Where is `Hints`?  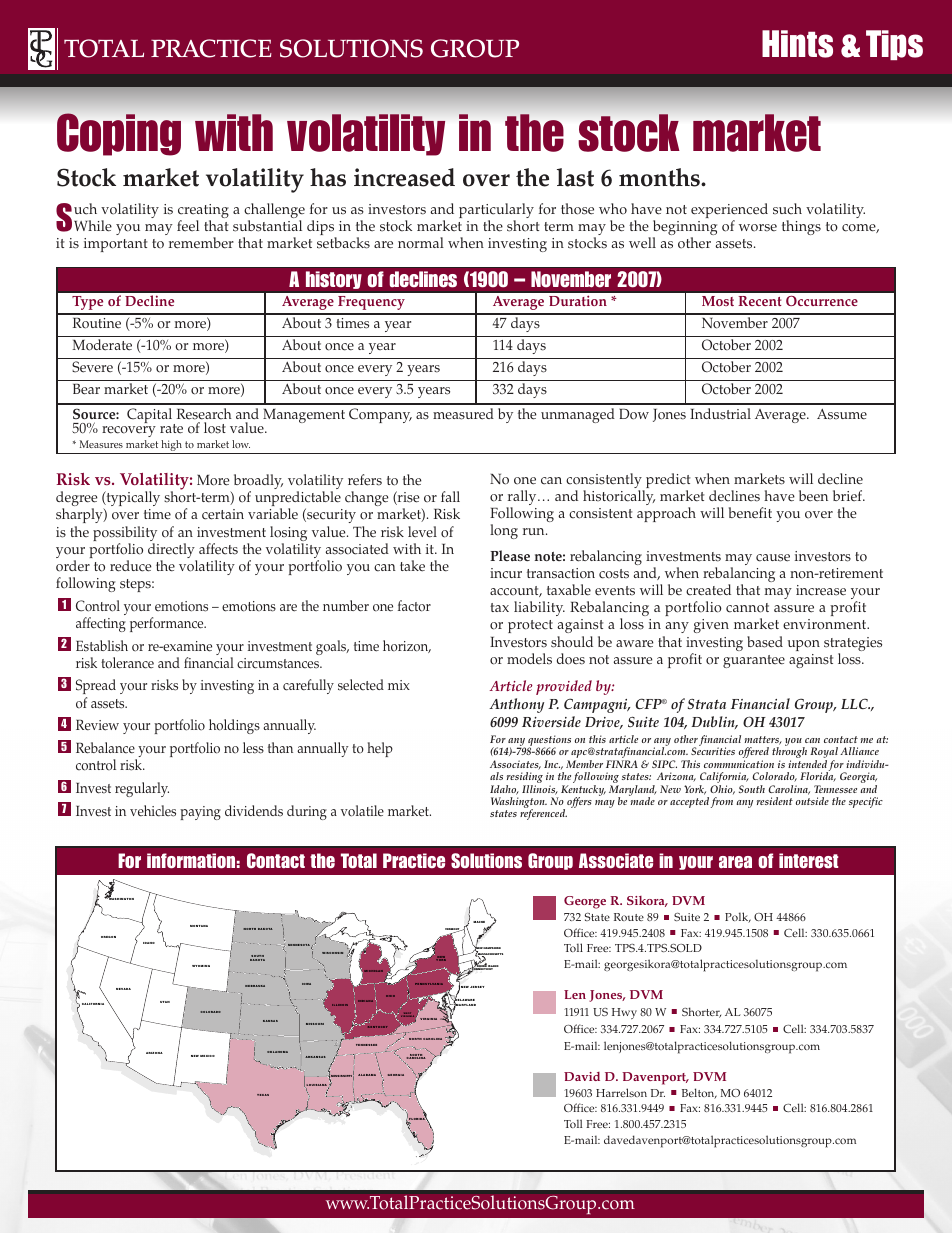 Hints is located at coordinates (797, 44).
